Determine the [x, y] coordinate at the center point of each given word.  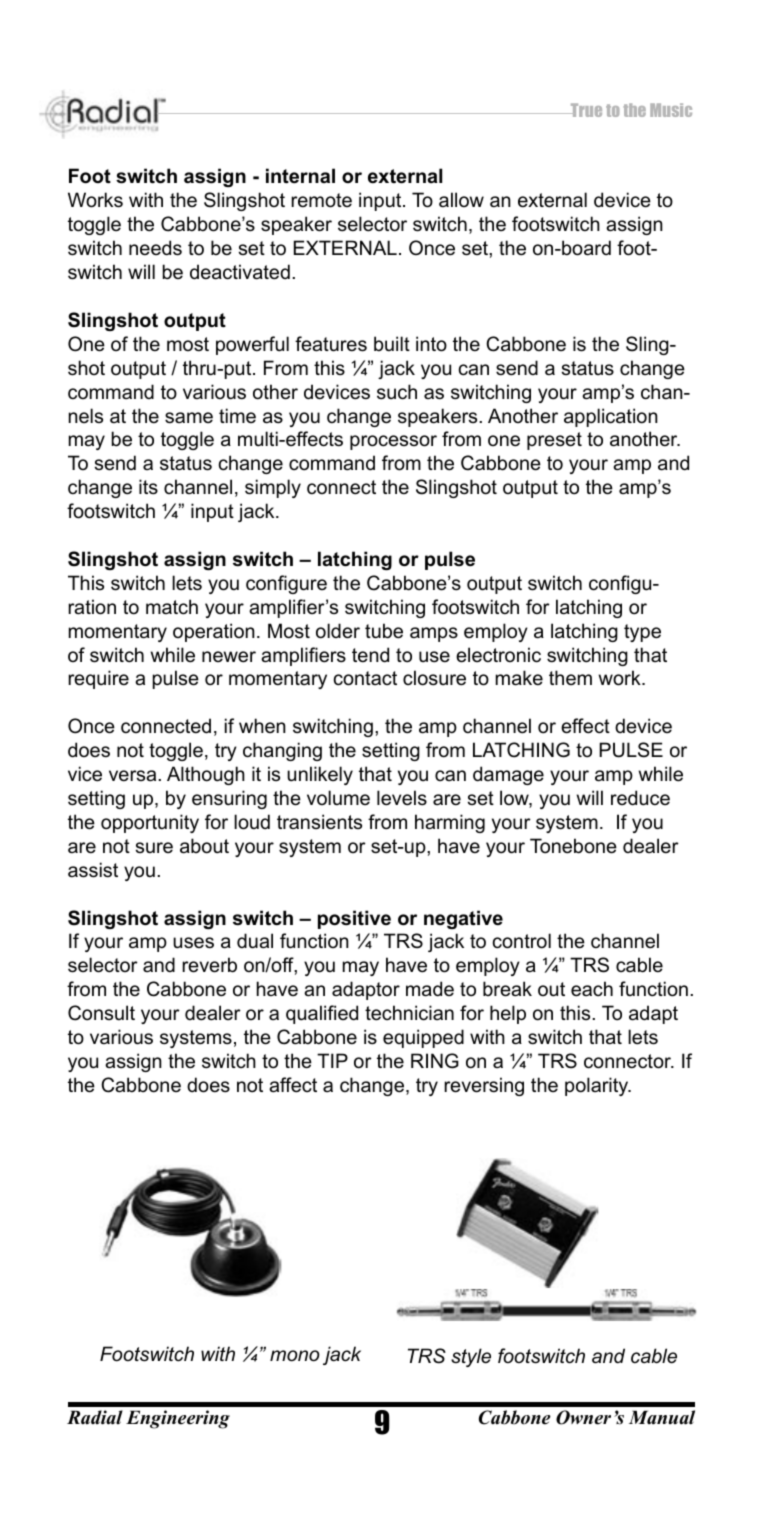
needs [155, 248]
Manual [662, 1417]
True [585, 110]
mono [295, 1356]
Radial [95, 1417]
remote [321, 200]
